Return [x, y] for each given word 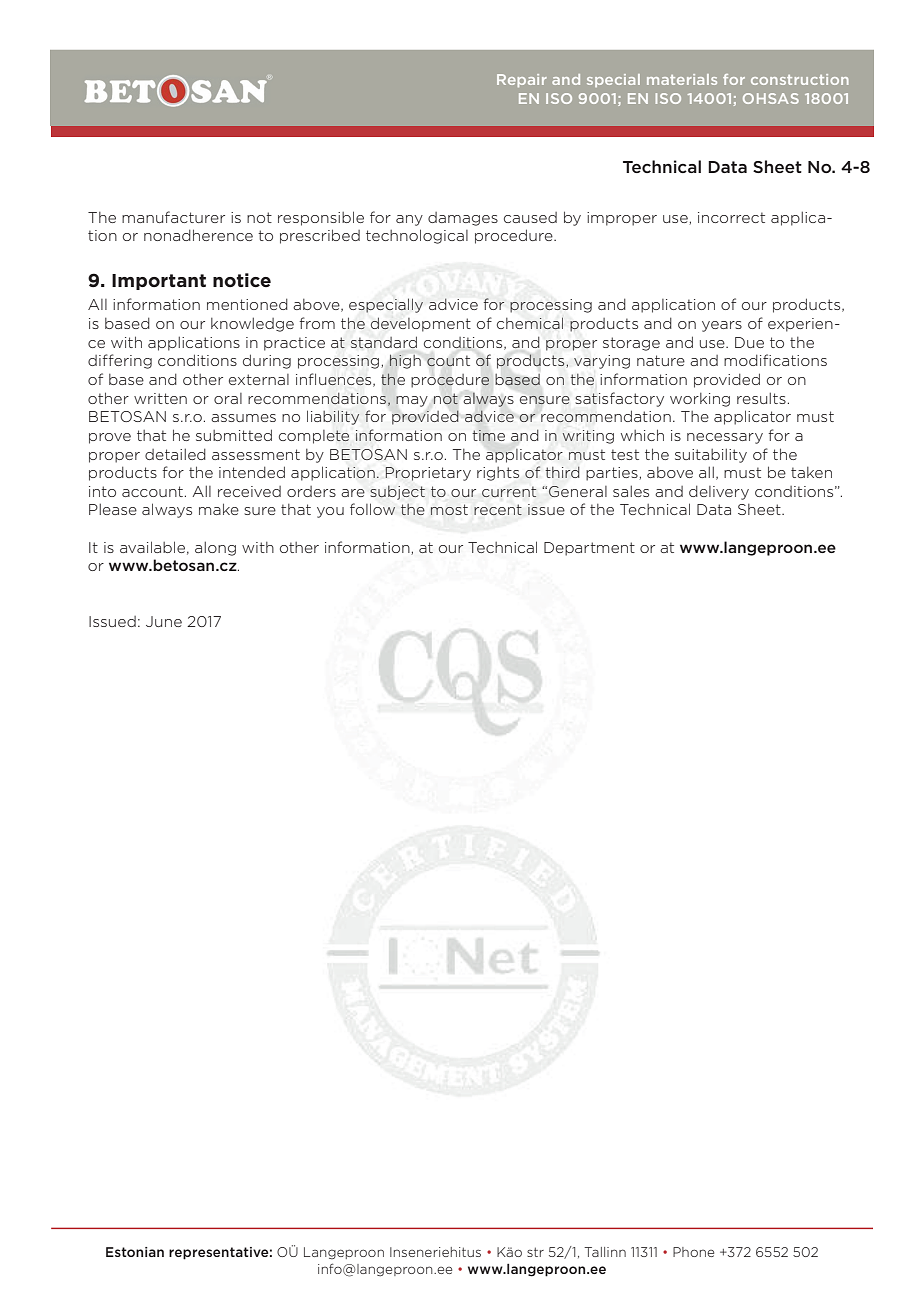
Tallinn [605, 1252]
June [164, 621]
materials [682, 79]
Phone [693, 1252]
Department [589, 549]
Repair [522, 80]
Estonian [135, 1252]
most [449, 509]
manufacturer [173, 217]
